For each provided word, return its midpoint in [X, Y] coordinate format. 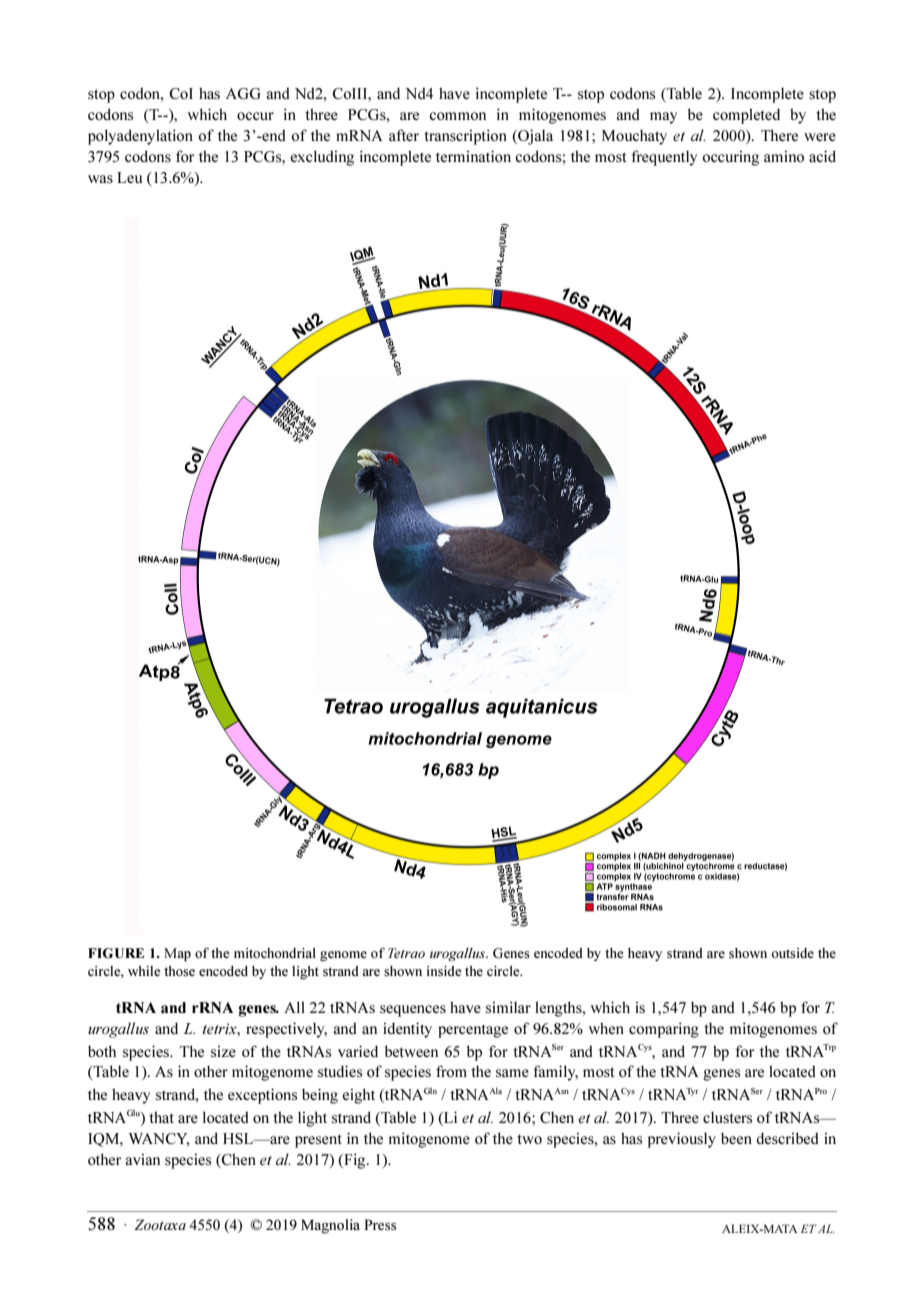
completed [746, 116]
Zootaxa [160, 1224]
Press [380, 1224]
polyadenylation [140, 137]
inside [444, 971]
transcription [465, 137]
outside [792, 953]
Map [177, 955]
